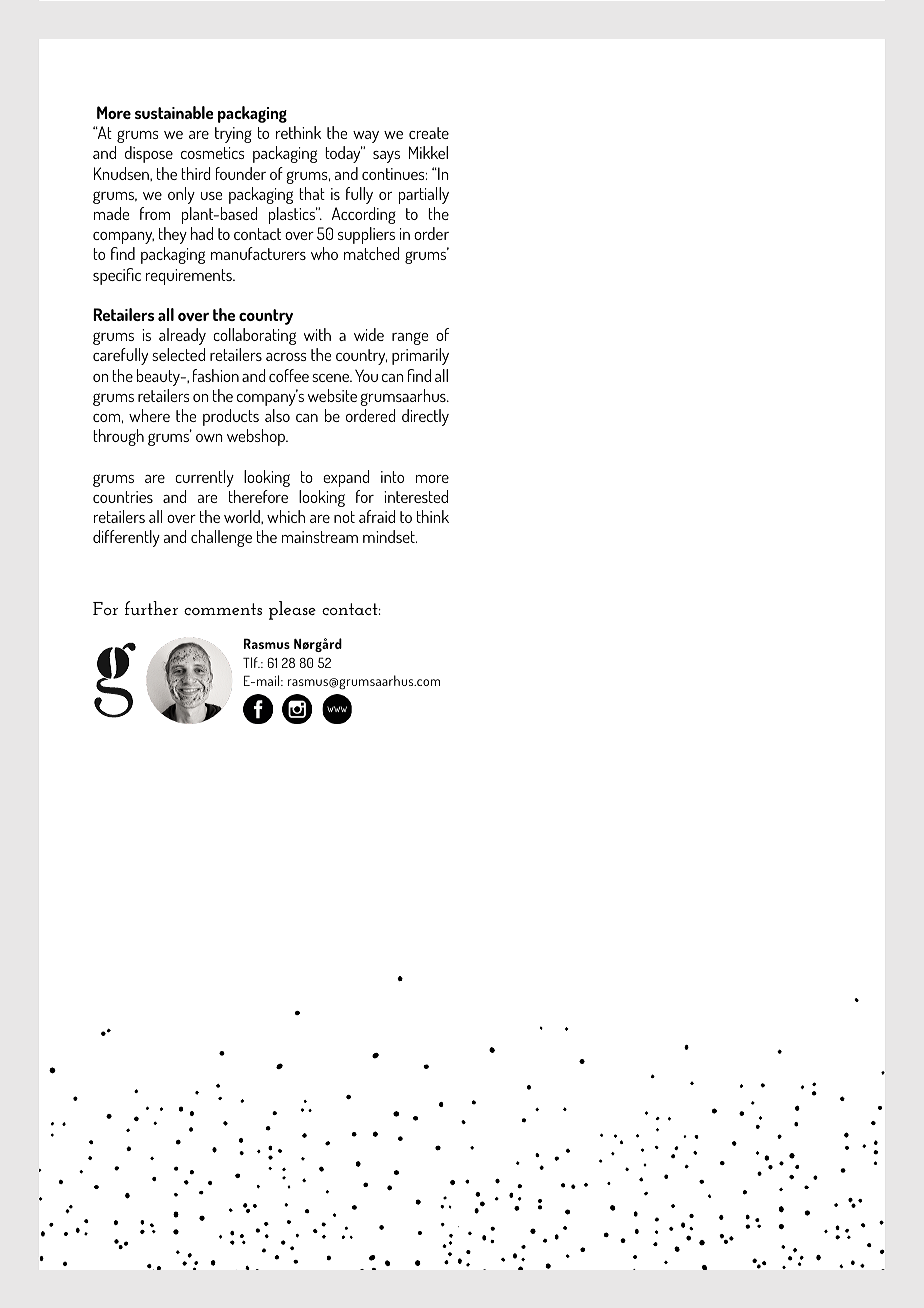  What do you see at coordinates (174, 112) in the screenshot?
I see `sustainable` at bounding box center [174, 112].
